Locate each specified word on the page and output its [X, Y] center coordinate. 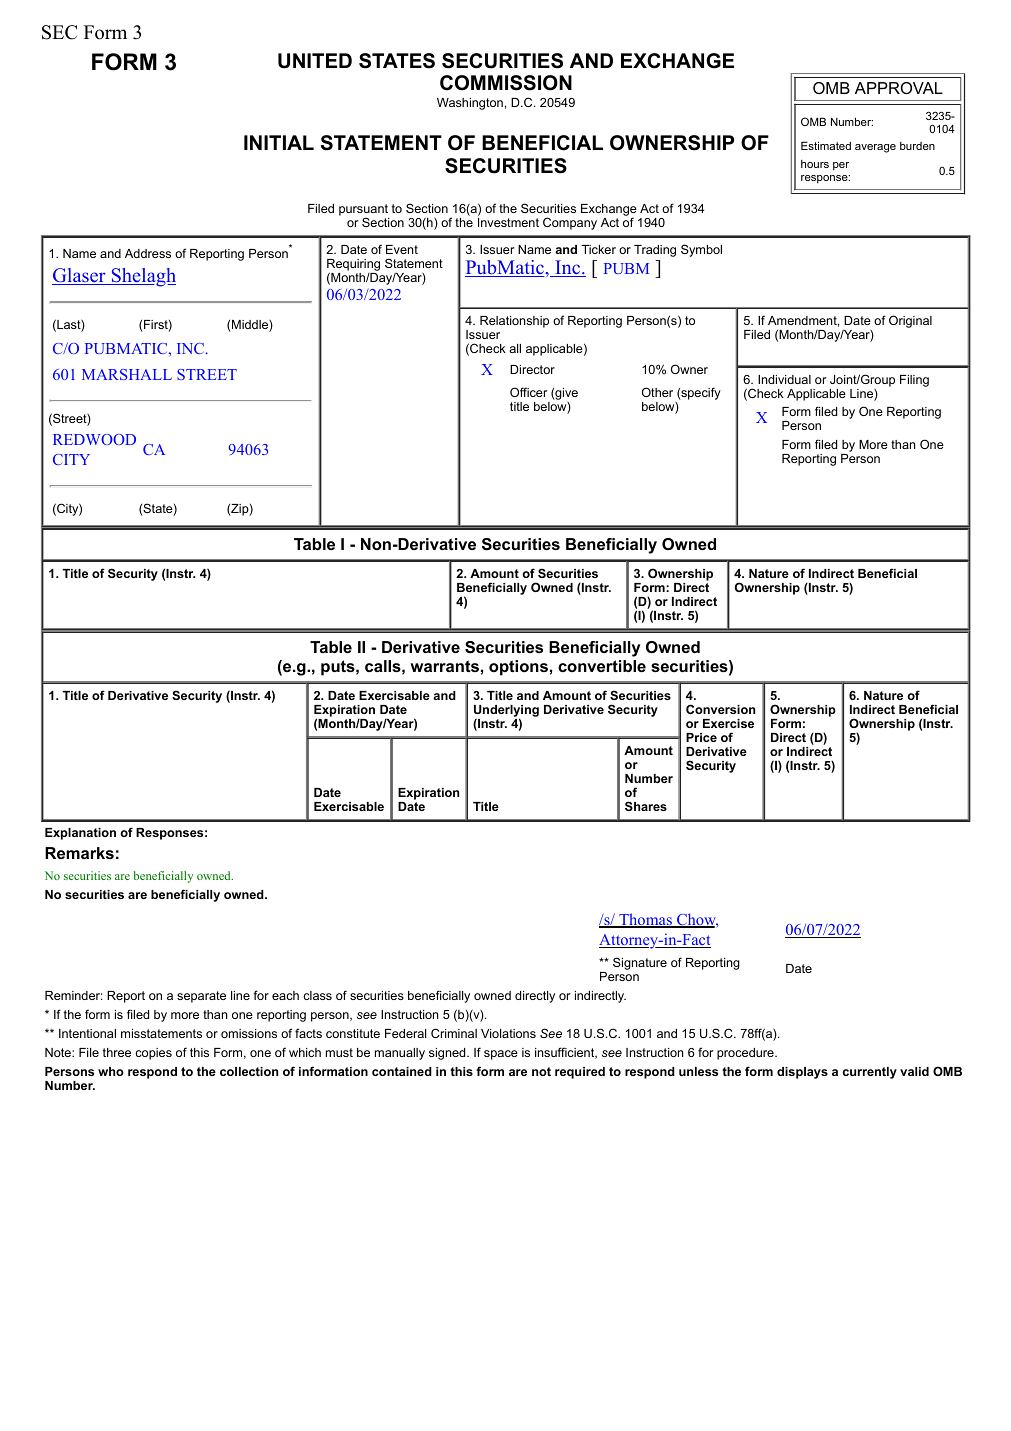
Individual [784, 379]
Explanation [80, 834]
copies [153, 1054]
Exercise [728, 723]
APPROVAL [899, 88]
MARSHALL [127, 374]
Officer [528, 392]
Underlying [506, 712]
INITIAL [279, 142]
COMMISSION [506, 83]
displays [802, 1073]
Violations [508, 1033]
